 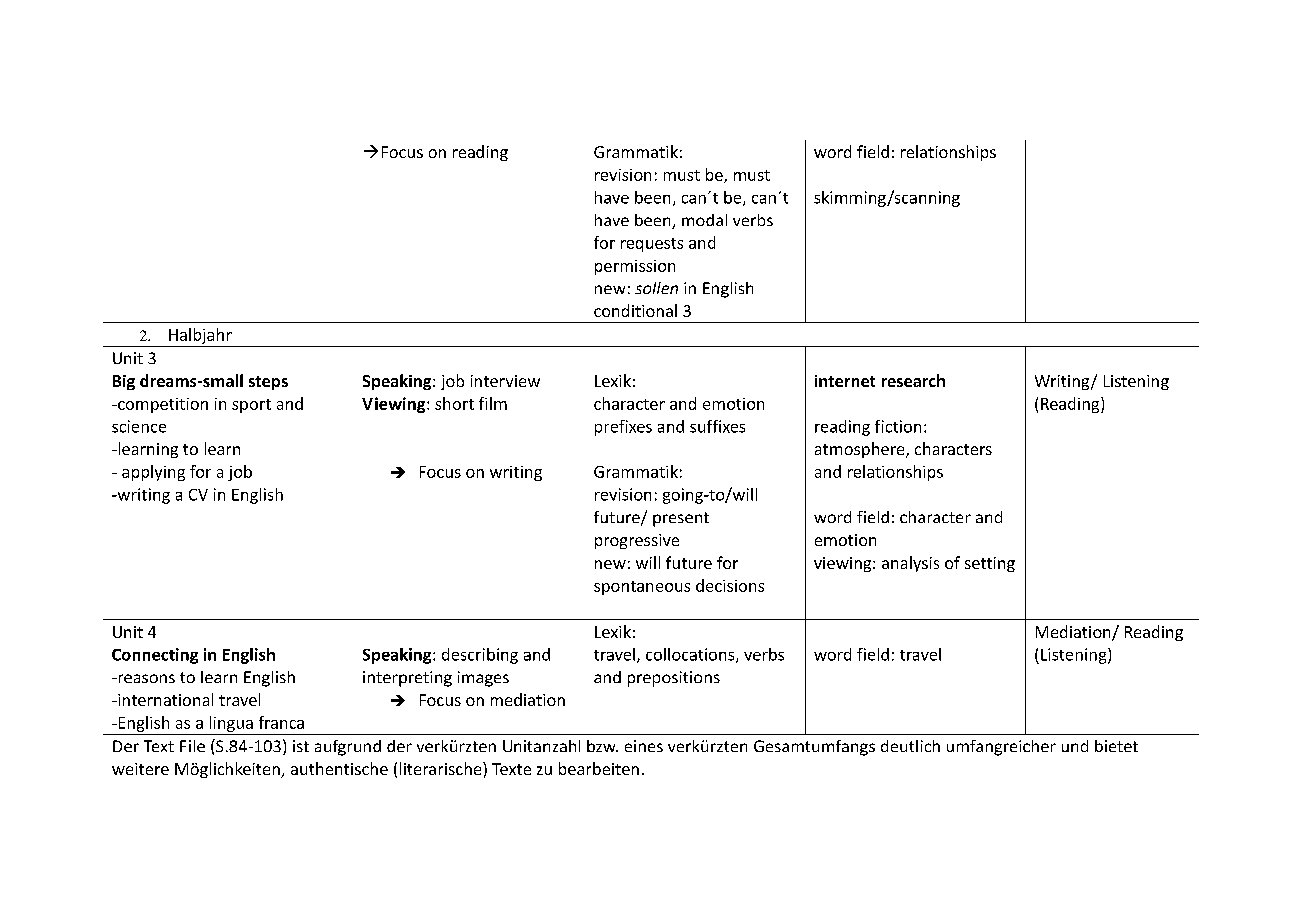 I want to click on File, so click(x=192, y=746).
